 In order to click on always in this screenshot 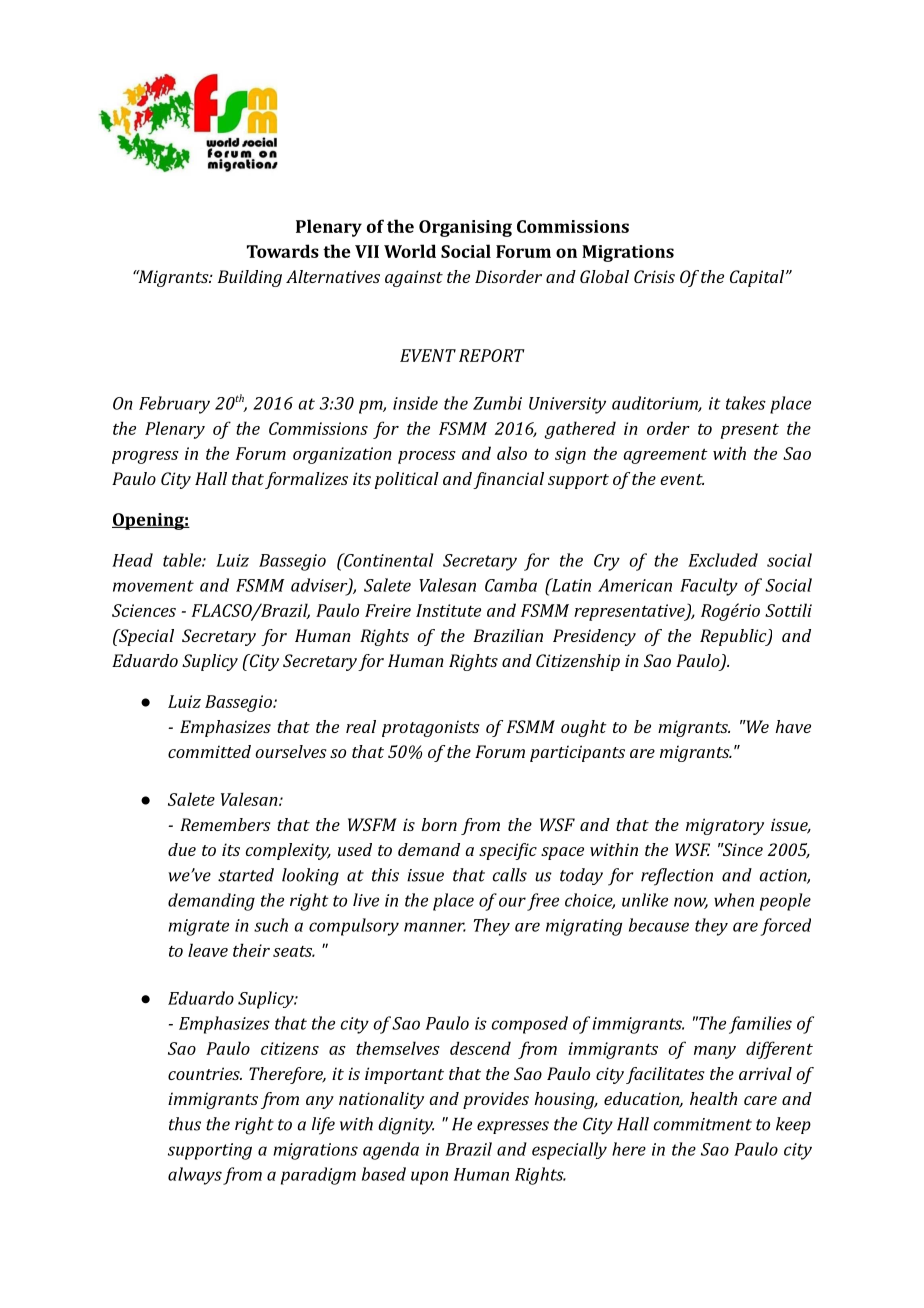, I will do `click(195, 1176)`.
